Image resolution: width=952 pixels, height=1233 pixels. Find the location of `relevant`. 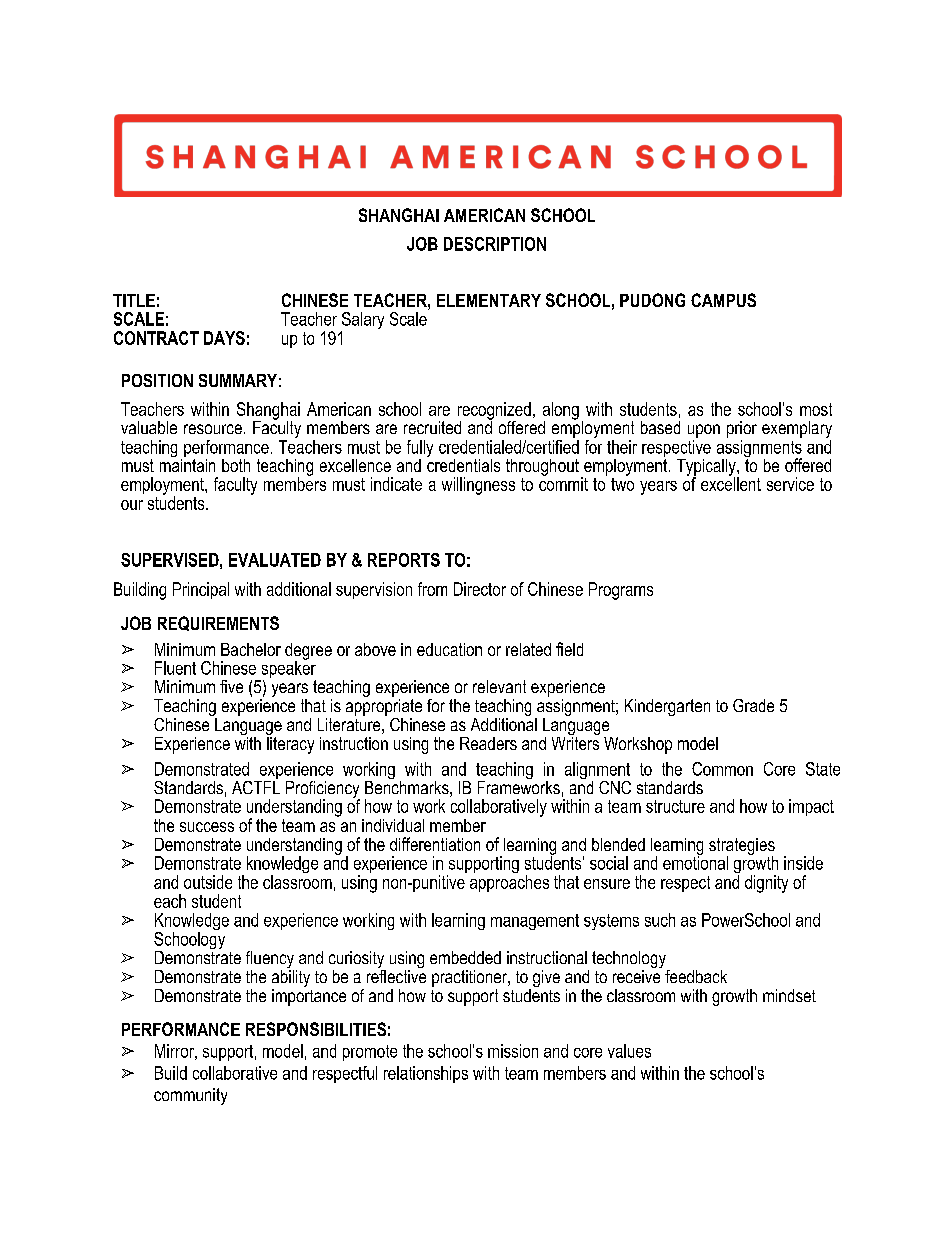

relevant is located at coordinates (499, 686).
